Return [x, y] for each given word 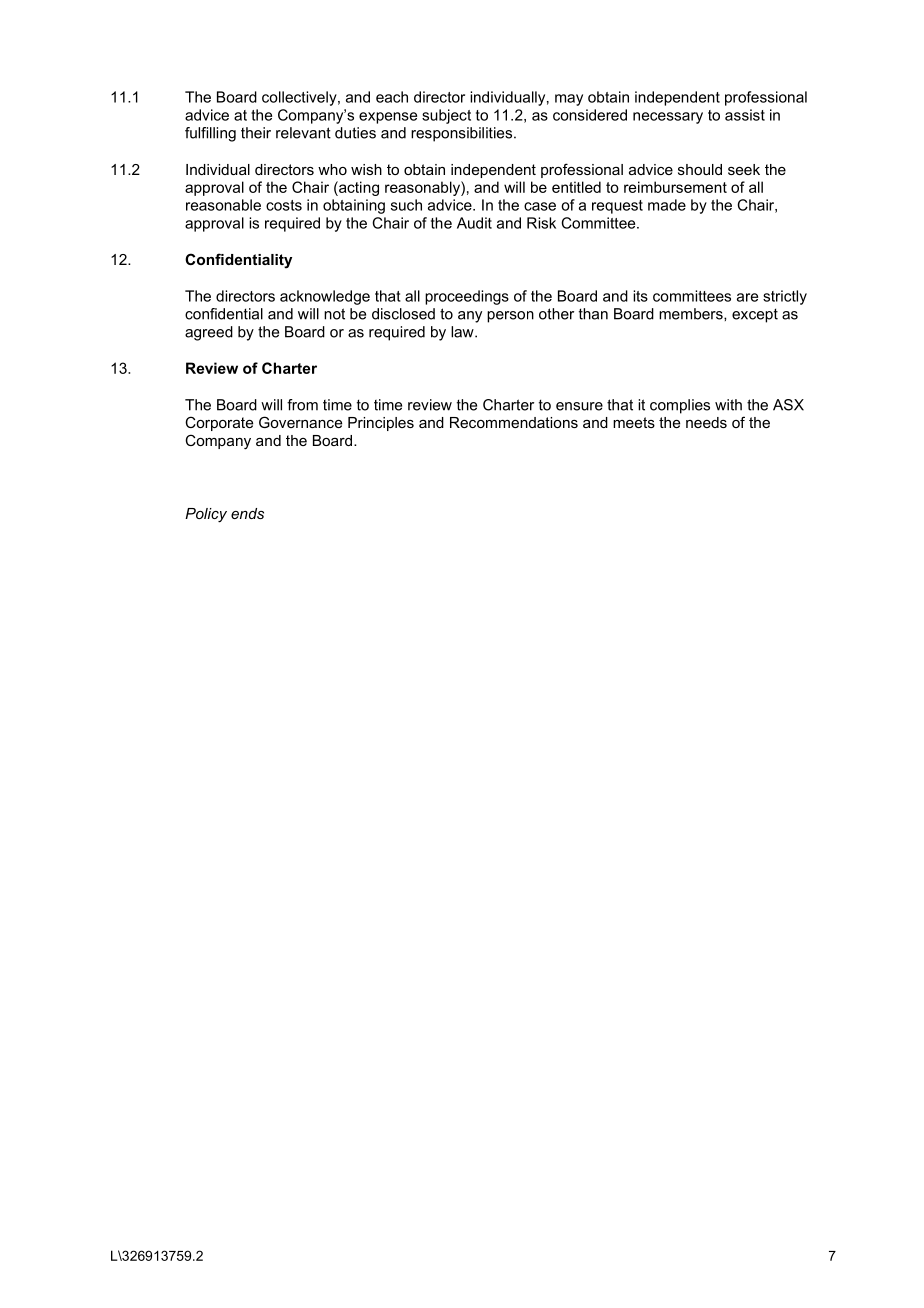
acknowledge [325, 297]
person [510, 317]
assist [745, 115]
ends [247, 513]
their [256, 133]
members [692, 314]
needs [706, 422]
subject [446, 116]
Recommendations [514, 422]
